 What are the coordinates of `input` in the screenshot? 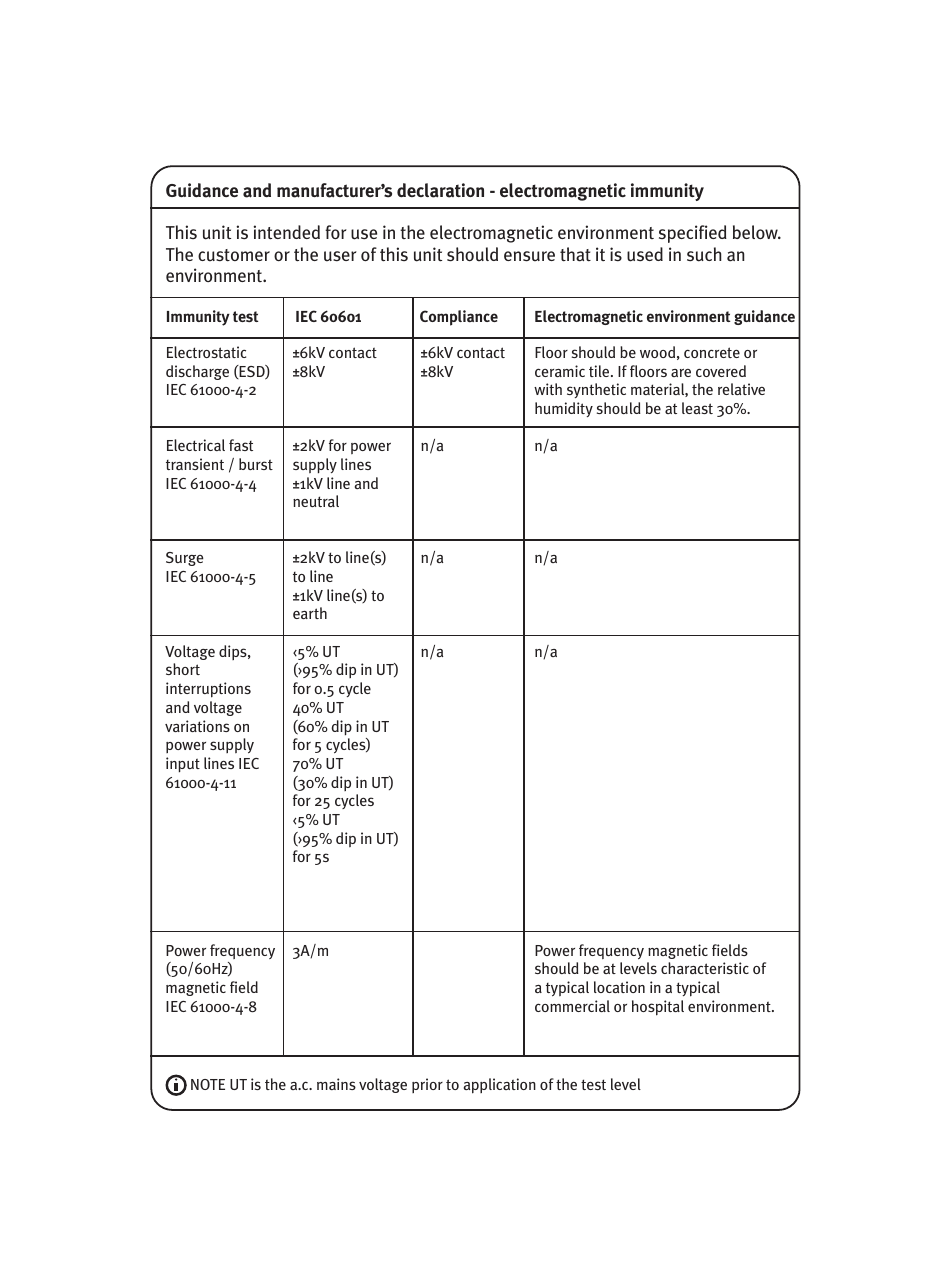 It's located at (183, 764).
